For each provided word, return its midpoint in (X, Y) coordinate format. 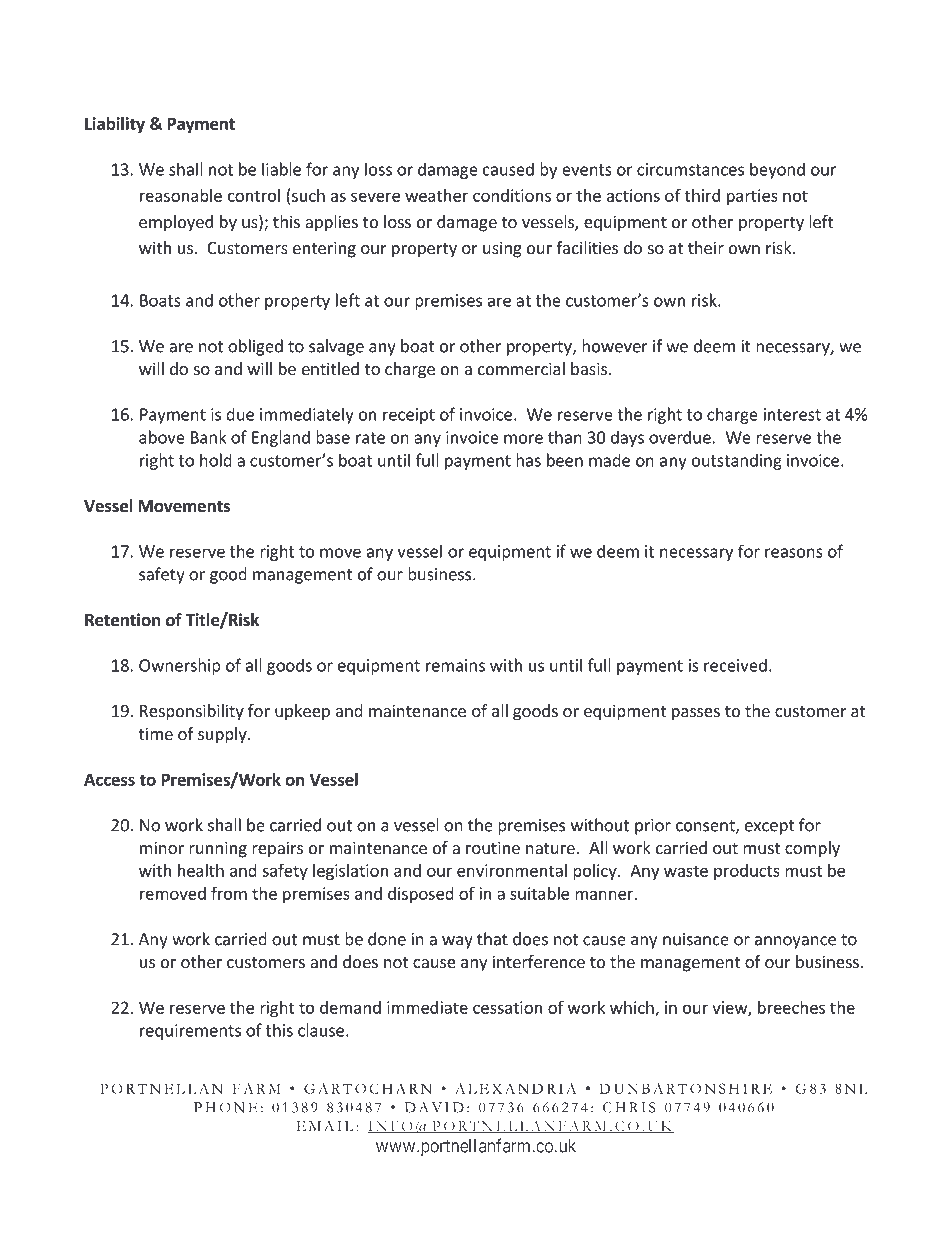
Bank (209, 437)
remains (455, 665)
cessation (507, 1007)
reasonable (181, 195)
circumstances (690, 169)
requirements (190, 1032)
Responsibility (192, 712)
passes (696, 714)
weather (436, 195)
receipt (409, 416)
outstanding (737, 461)
